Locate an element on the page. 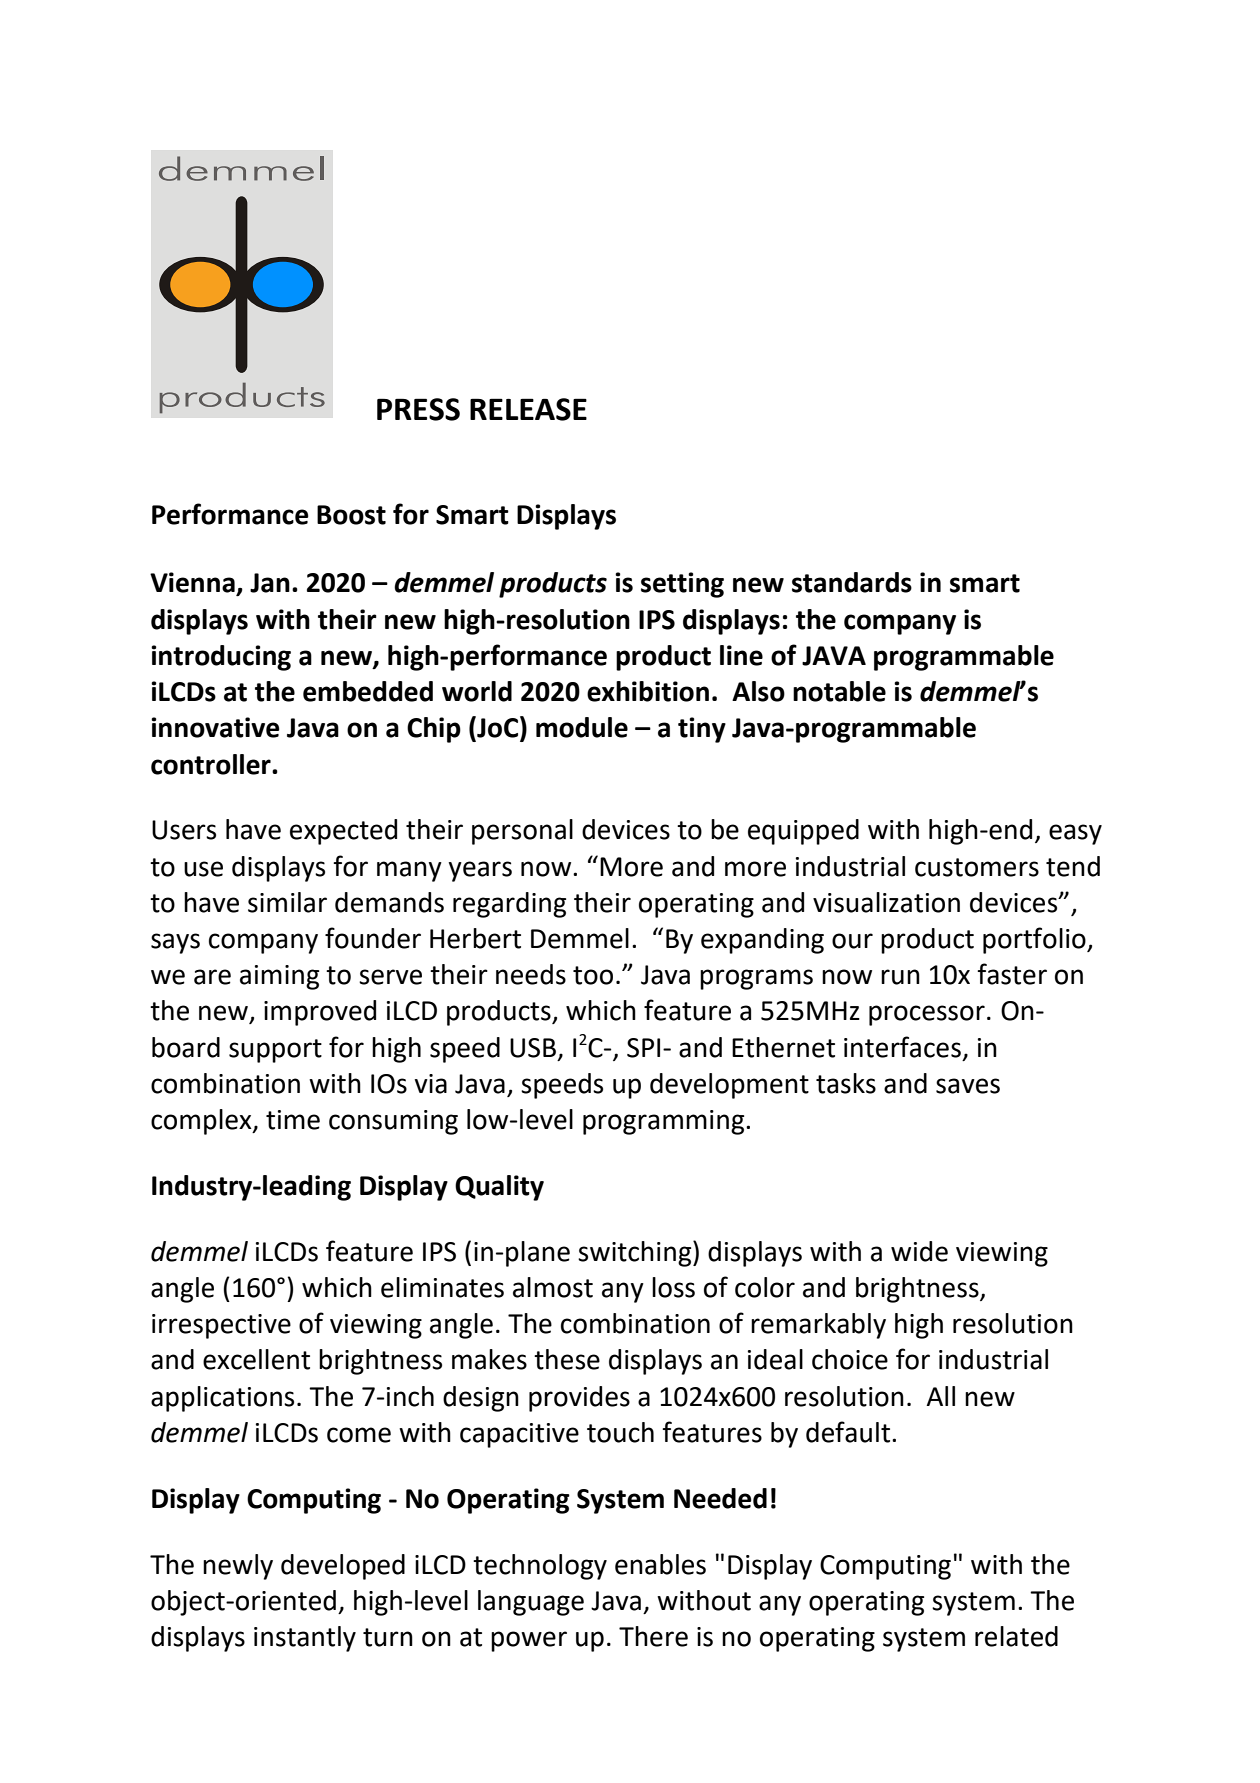 This document has height=1783, width=1260. Boost is located at coordinates (351, 515).
